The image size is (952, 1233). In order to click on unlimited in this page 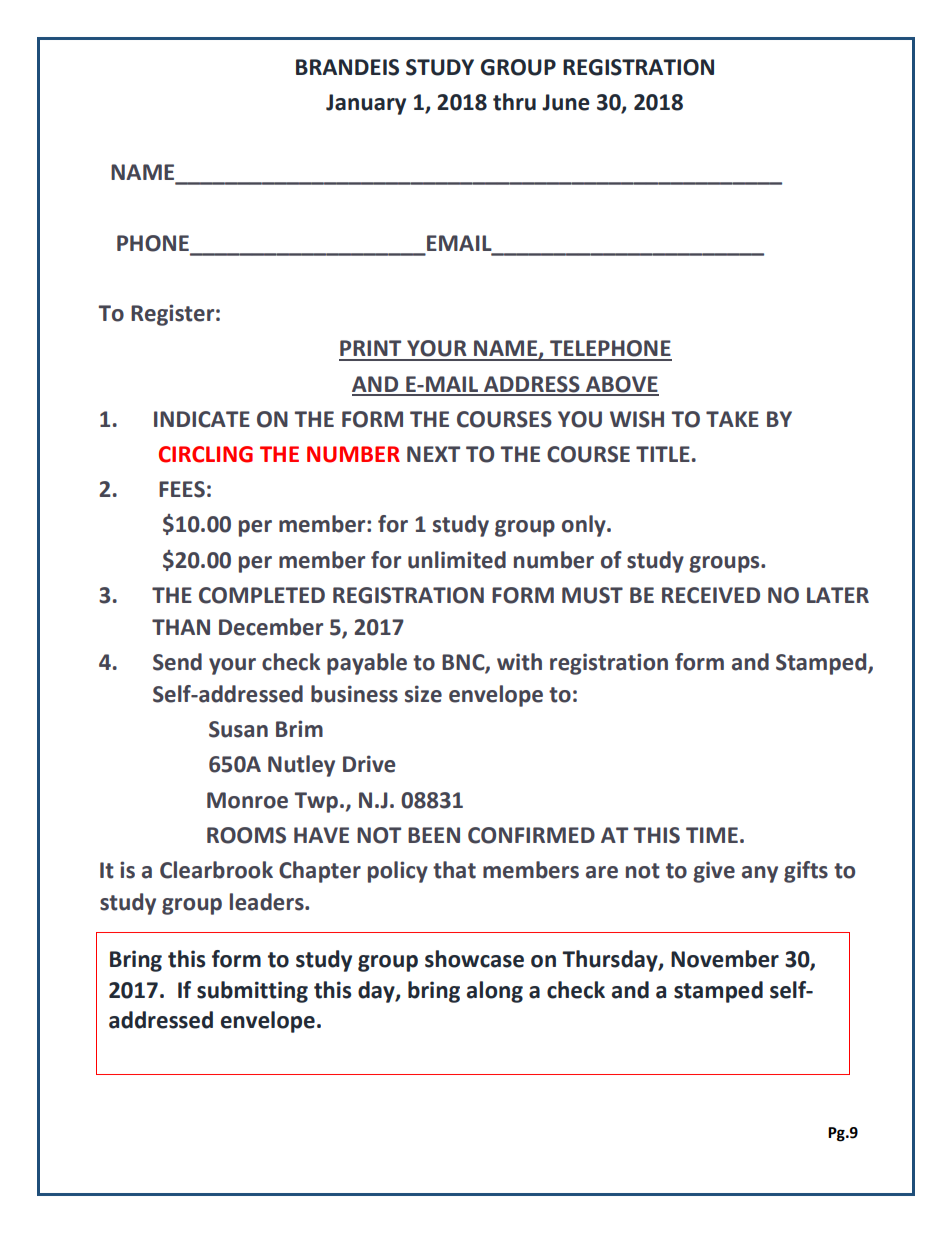, I will do `click(457, 560)`.
